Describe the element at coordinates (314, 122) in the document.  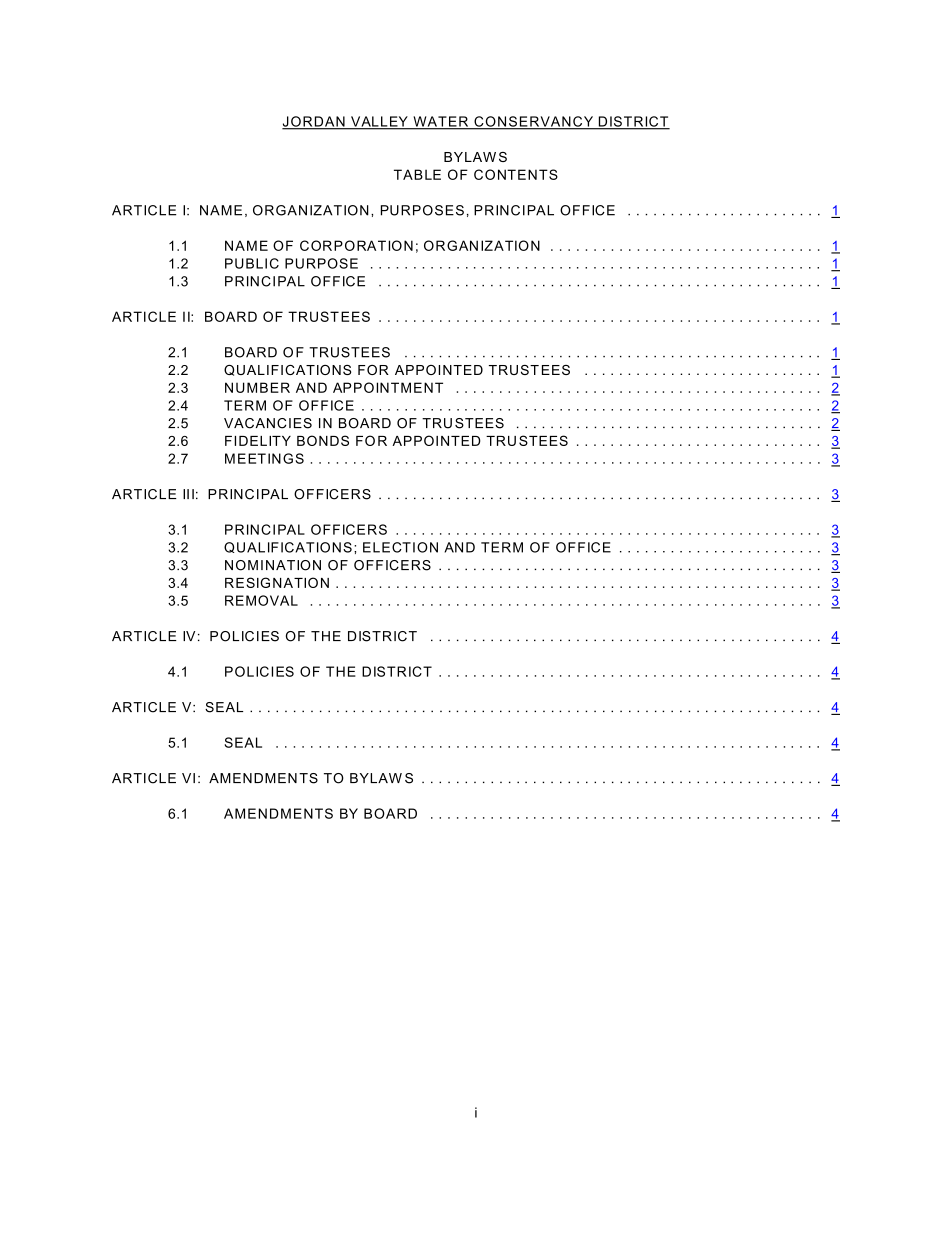
I see `JORDAN` at that location.
